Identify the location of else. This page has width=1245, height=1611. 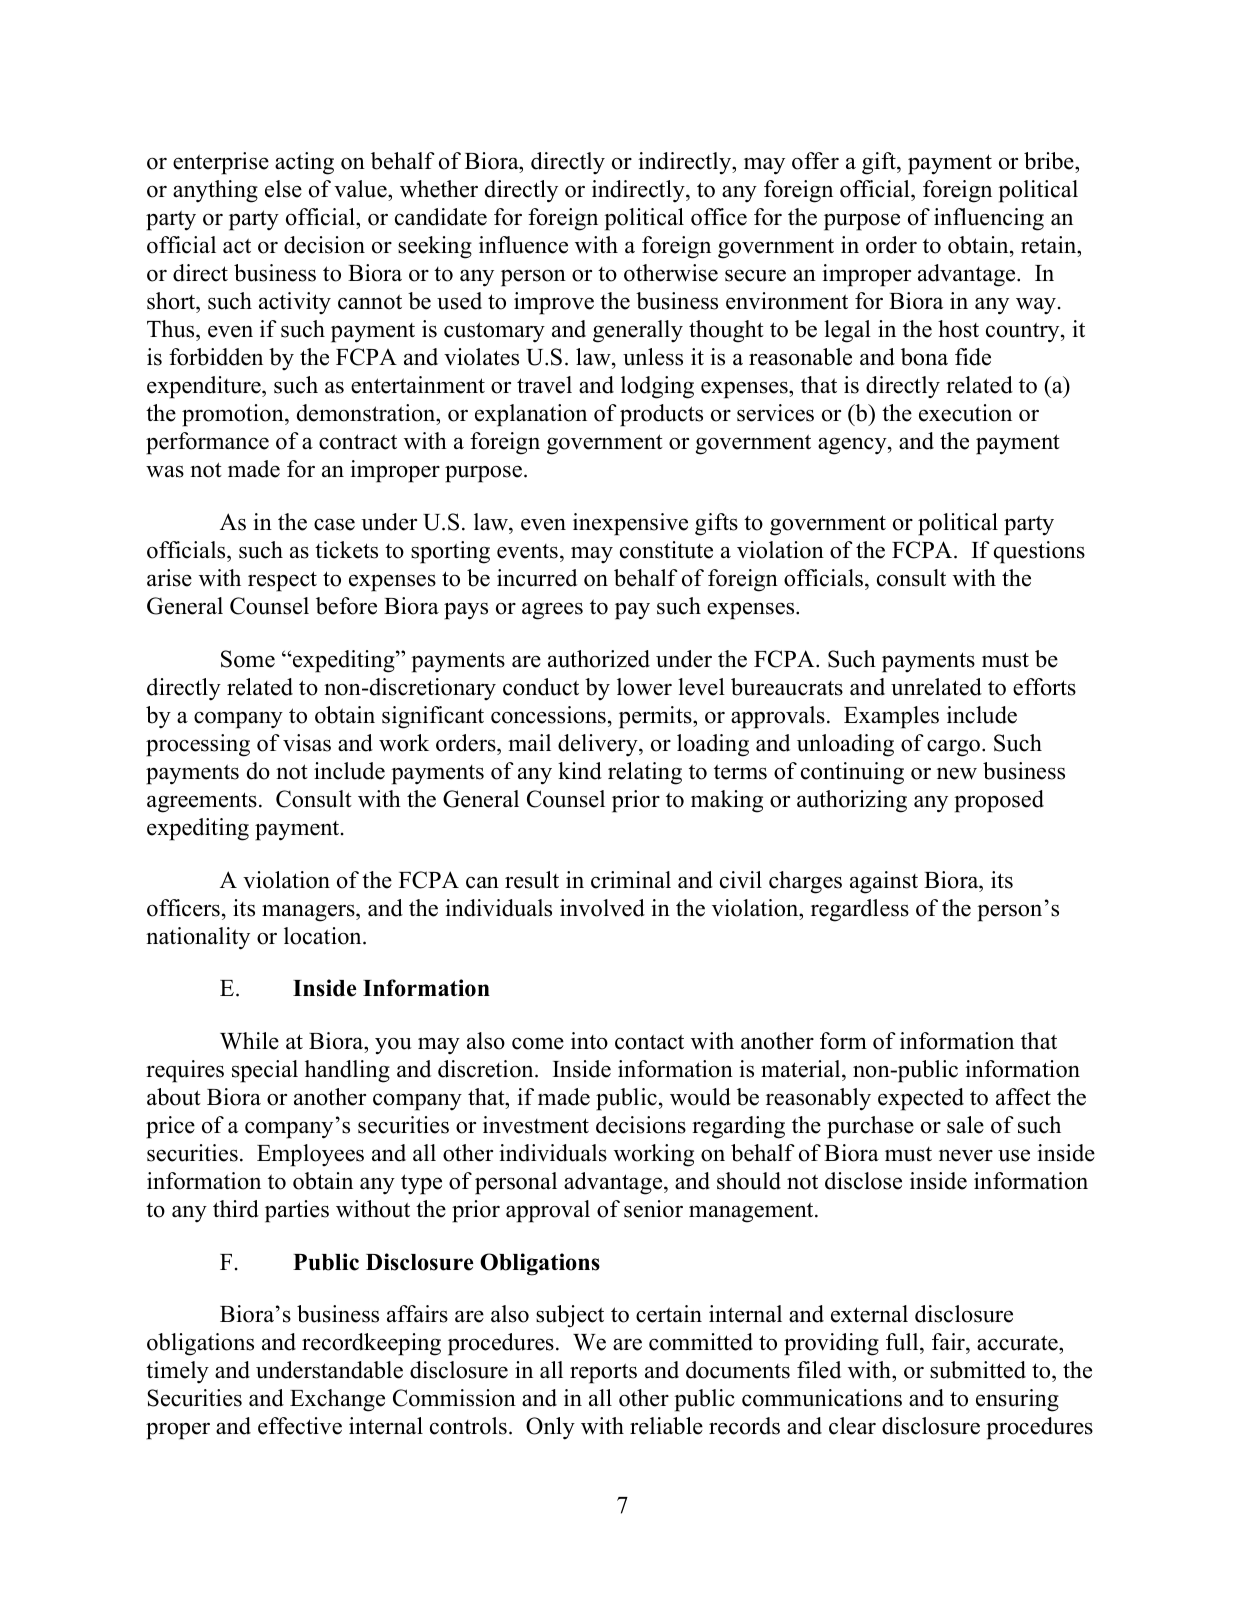
(283, 189).
